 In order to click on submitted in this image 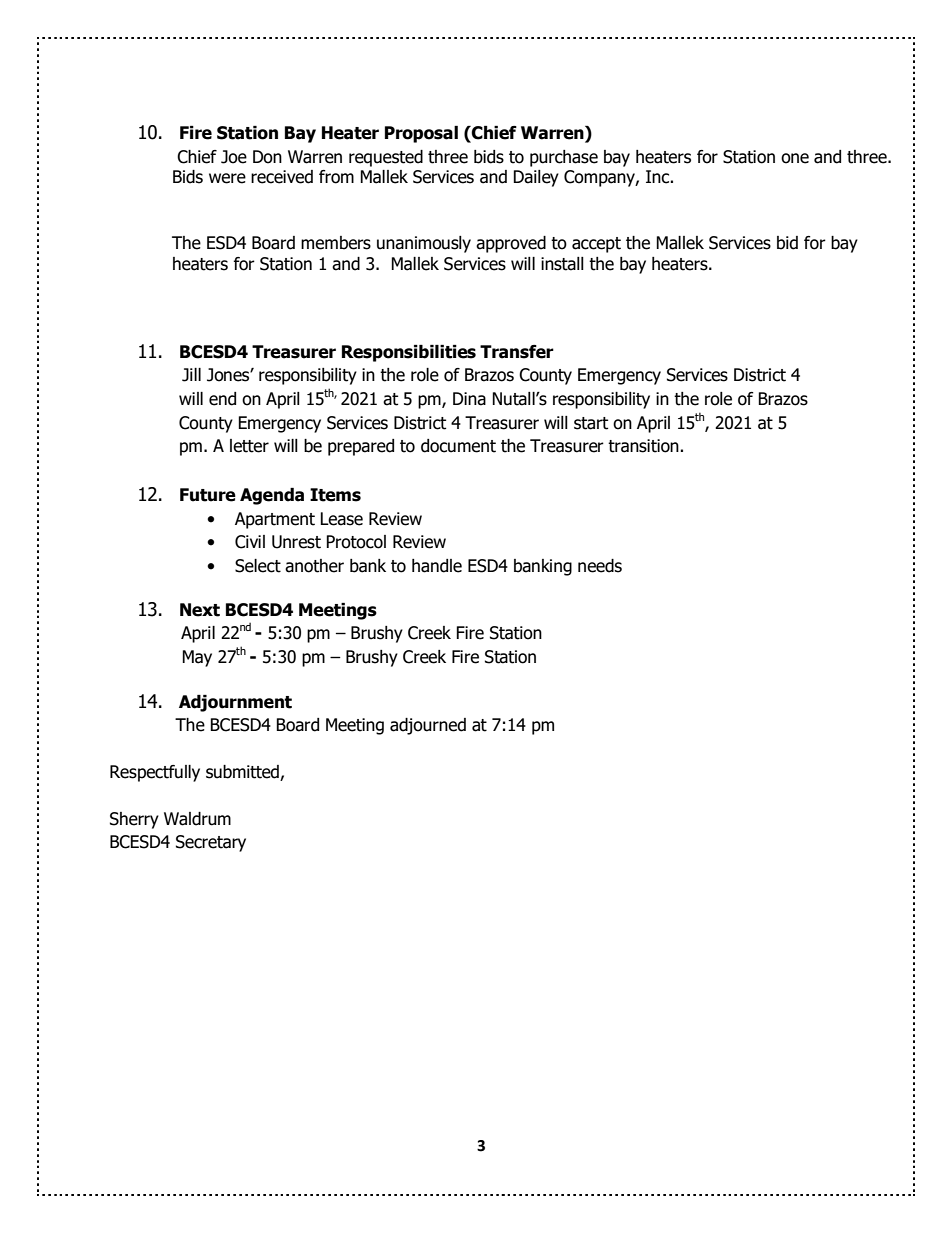, I will do `click(243, 773)`.
